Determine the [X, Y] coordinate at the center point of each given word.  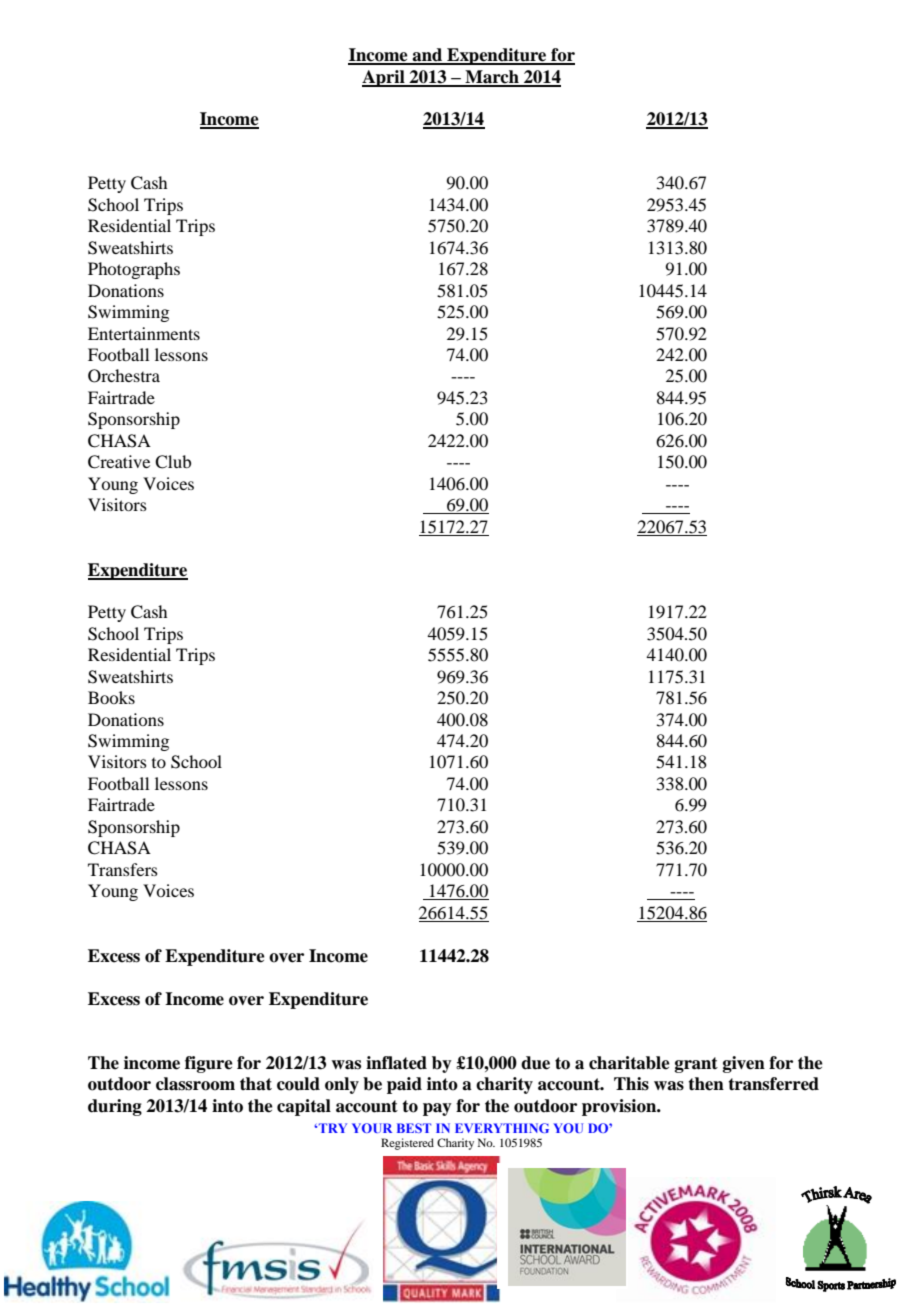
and [427, 56]
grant [696, 1065]
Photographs [134, 270]
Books [111, 697]
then [706, 1084]
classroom [195, 1084]
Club [173, 462]
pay [437, 1109]
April [384, 78]
